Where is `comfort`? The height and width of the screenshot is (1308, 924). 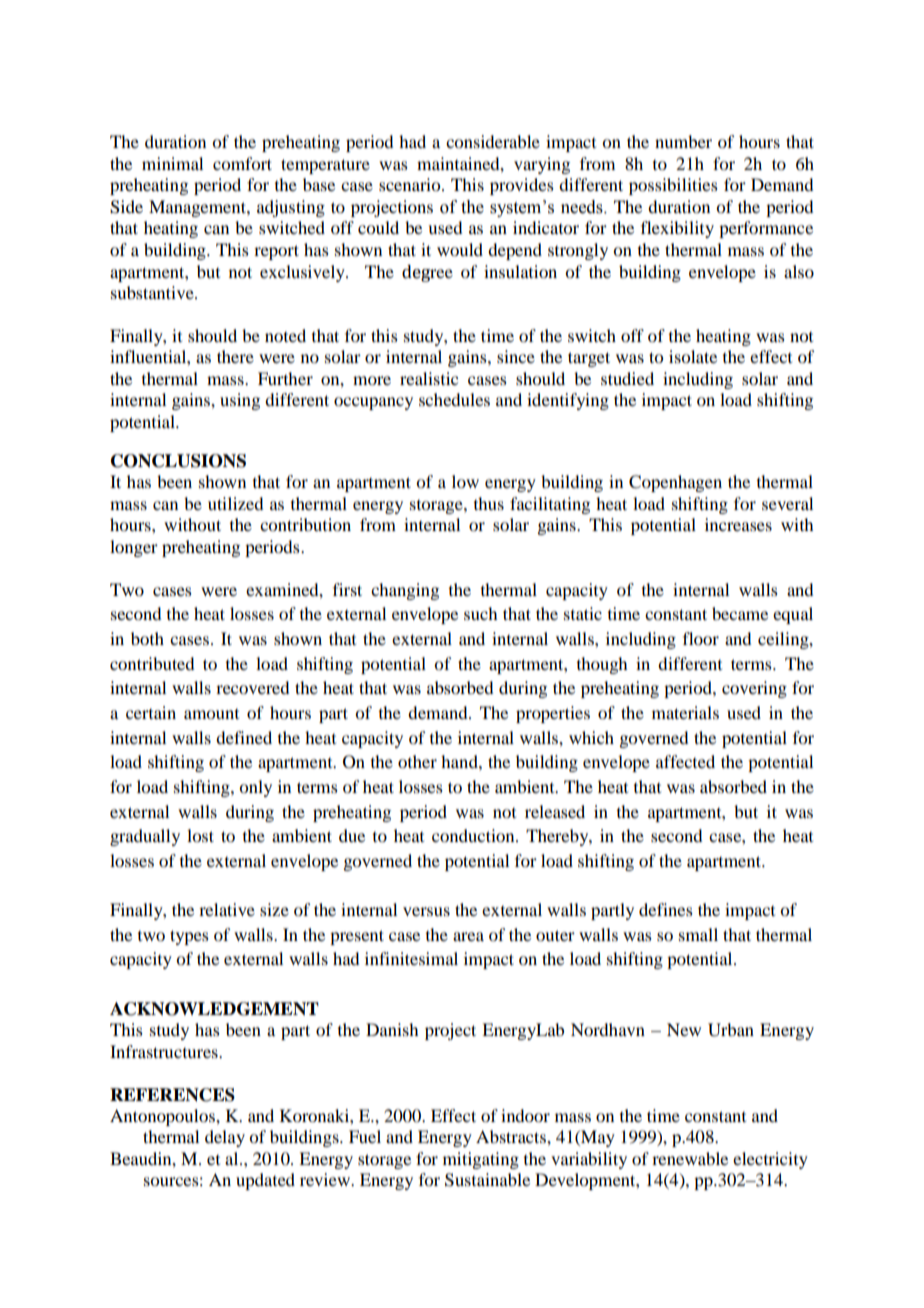 comfort is located at coordinates (242, 163).
